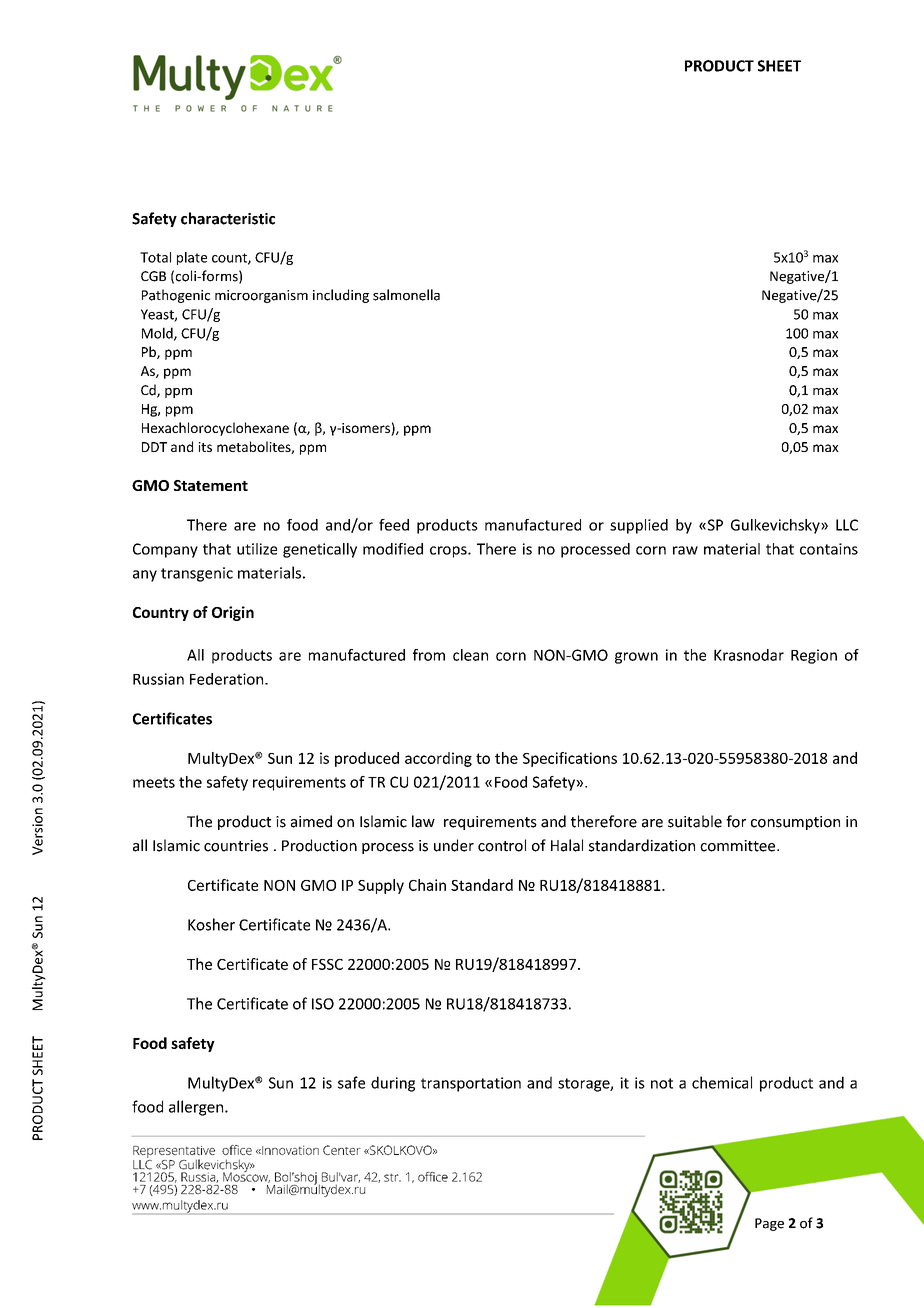  I want to click on transportation, so click(471, 1084).
